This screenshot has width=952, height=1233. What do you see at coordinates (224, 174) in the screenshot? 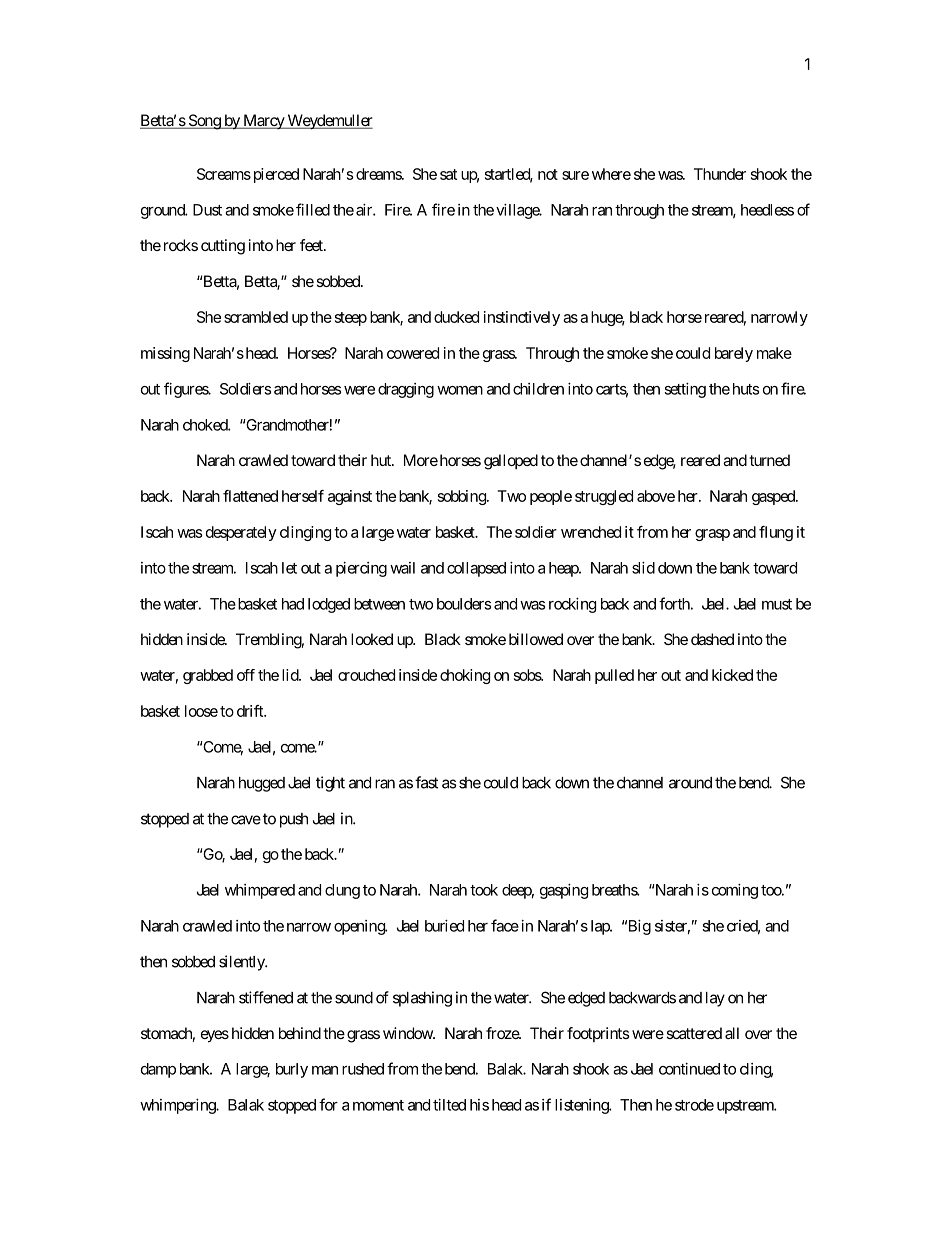
I see `Screams` at bounding box center [224, 174].
